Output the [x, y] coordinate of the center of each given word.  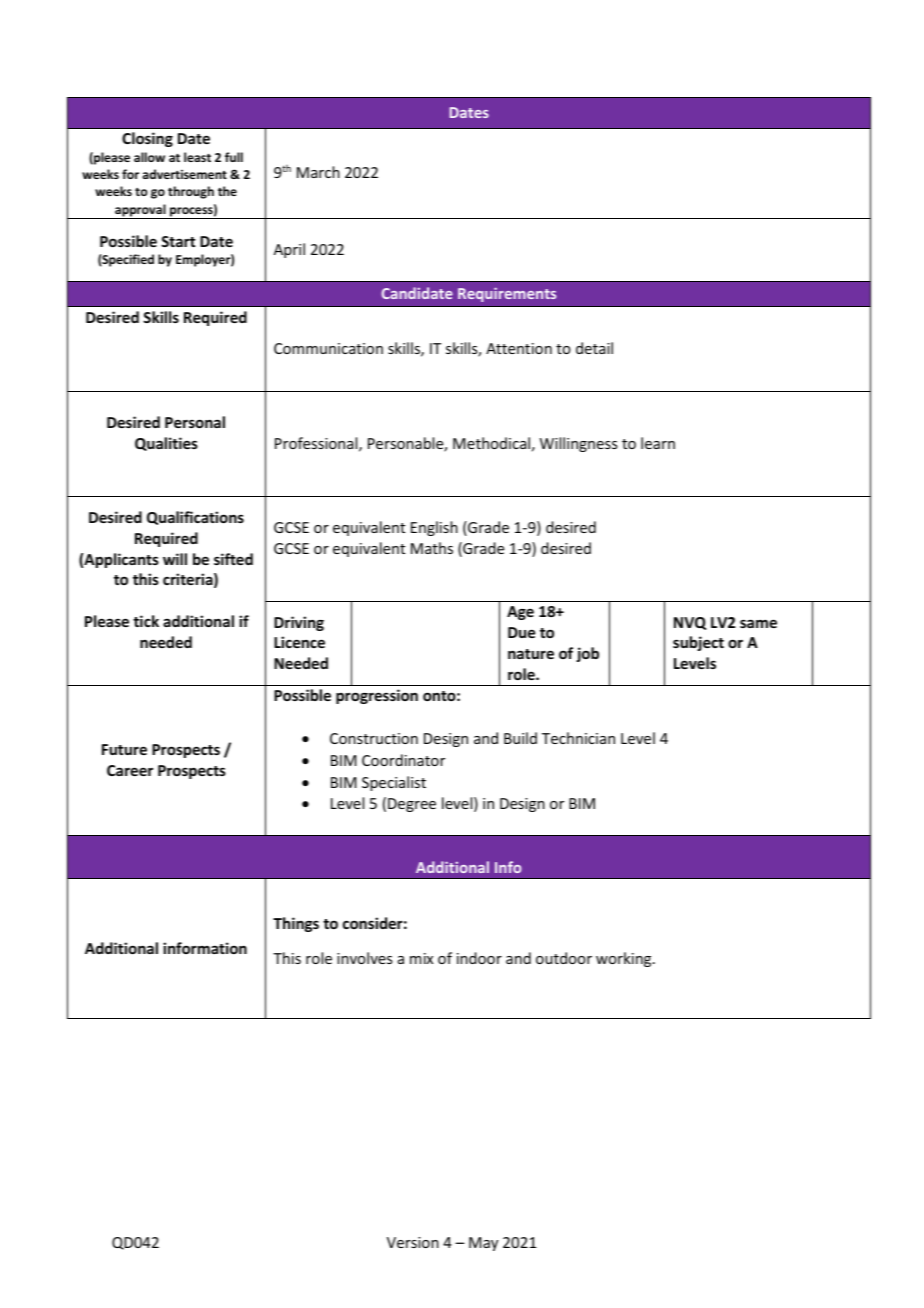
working [625, 959]
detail [594, 348]
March [318, 172]
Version [413, 1242]
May [483, 1244]
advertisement [184, 174]
